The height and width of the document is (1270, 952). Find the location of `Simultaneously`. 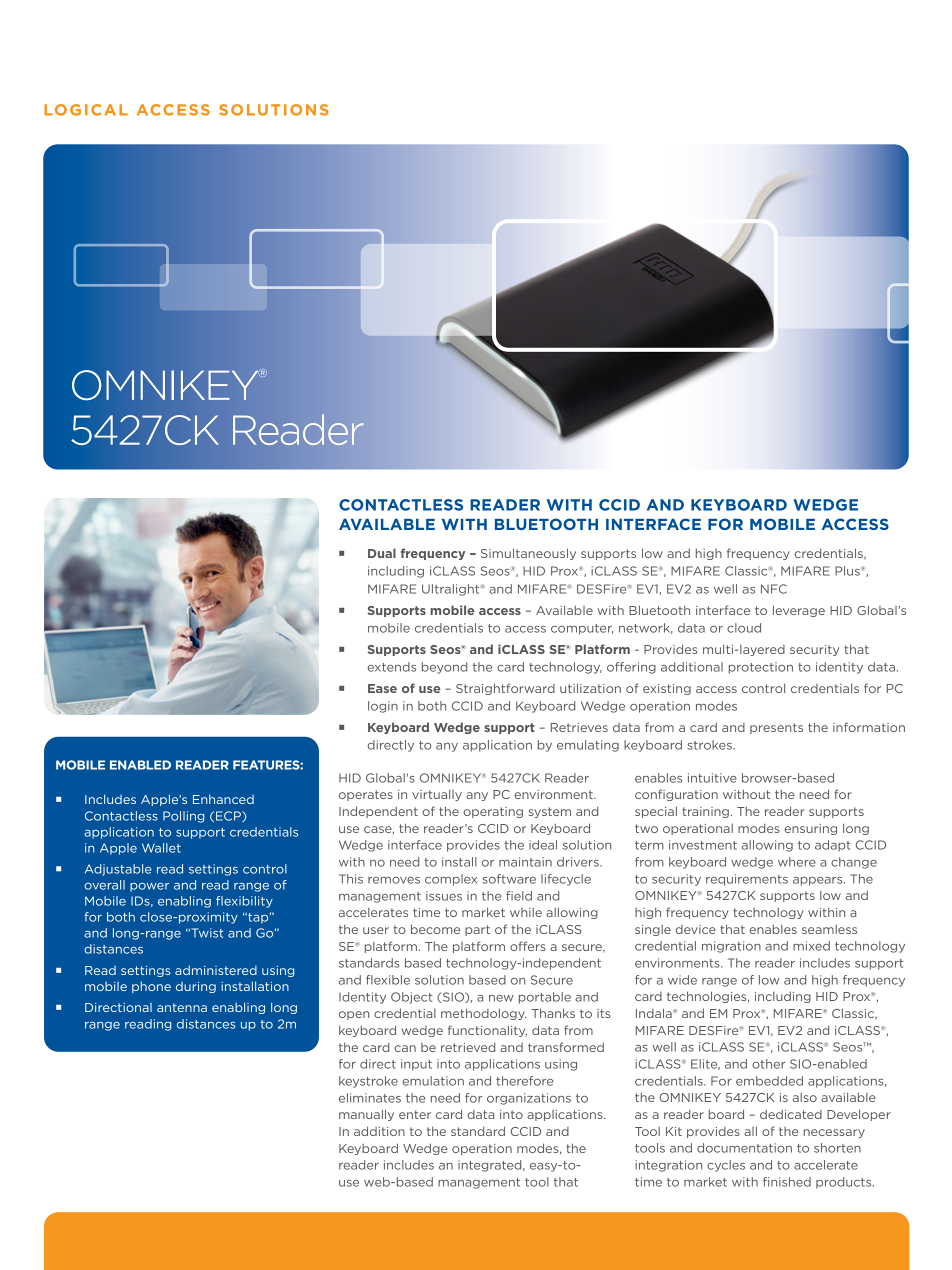

Simultaneously is located at coordinates (528, 554).
